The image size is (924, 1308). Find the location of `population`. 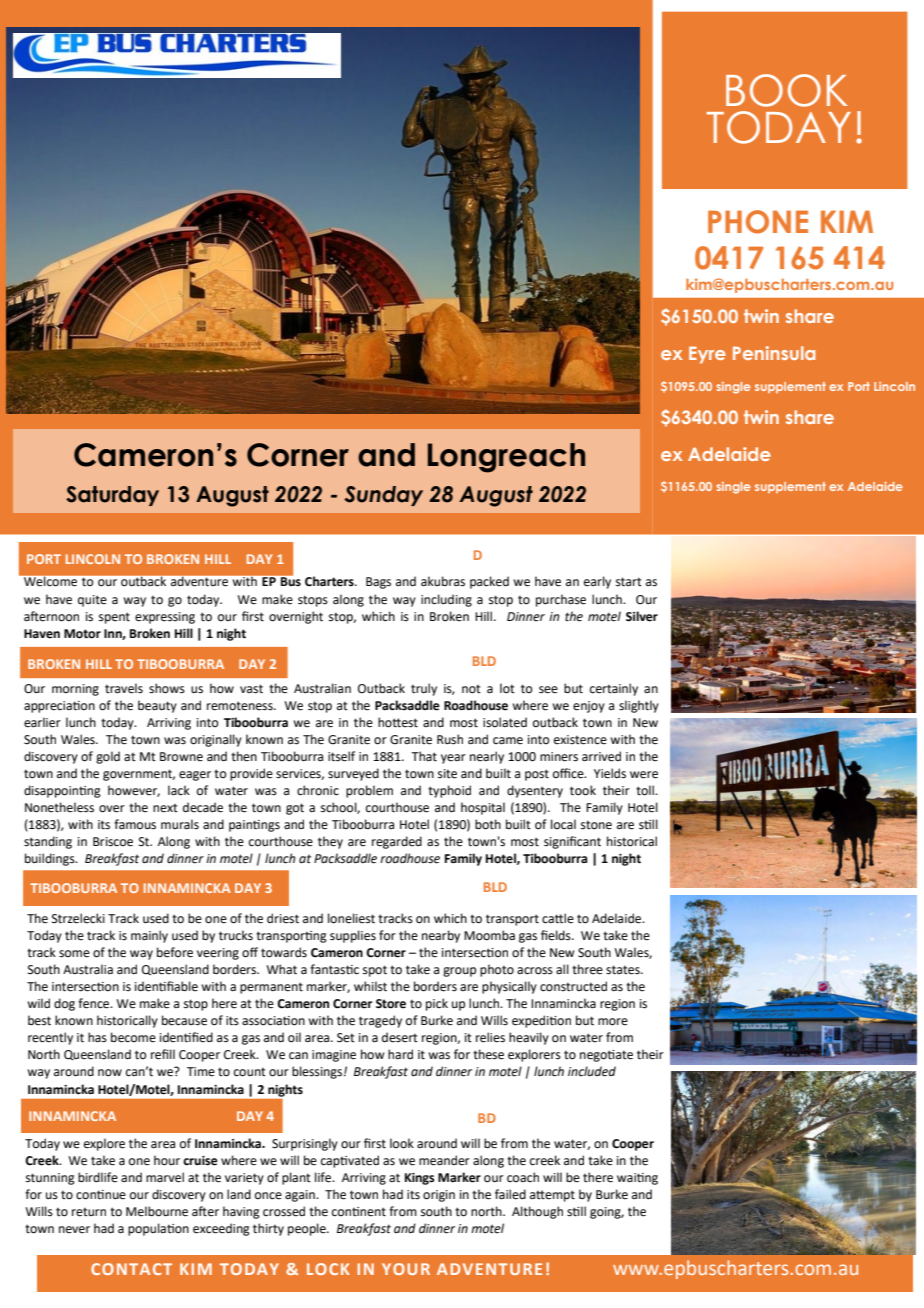

population is located at coordinates (158, 1229).
